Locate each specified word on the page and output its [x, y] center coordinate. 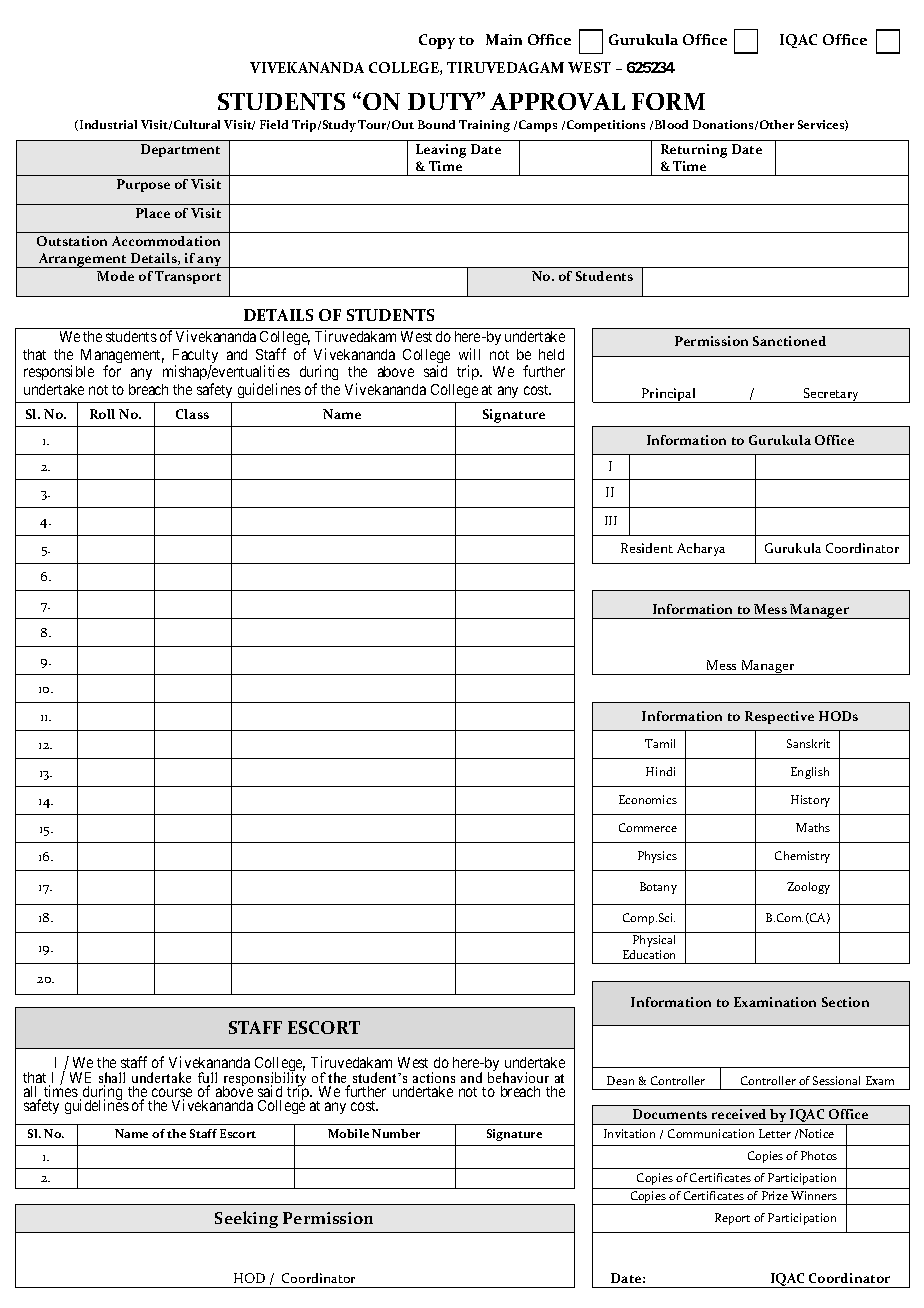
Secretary [832, 395]
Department [180, 150]
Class [192, 414]
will [469, 354]
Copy [437, 41]
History [810, 801]
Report [732, 1219]
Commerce [648, 827]
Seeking [246, 1219]
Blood [671, 124]
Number [396, 1133]
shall [112, 1079]
